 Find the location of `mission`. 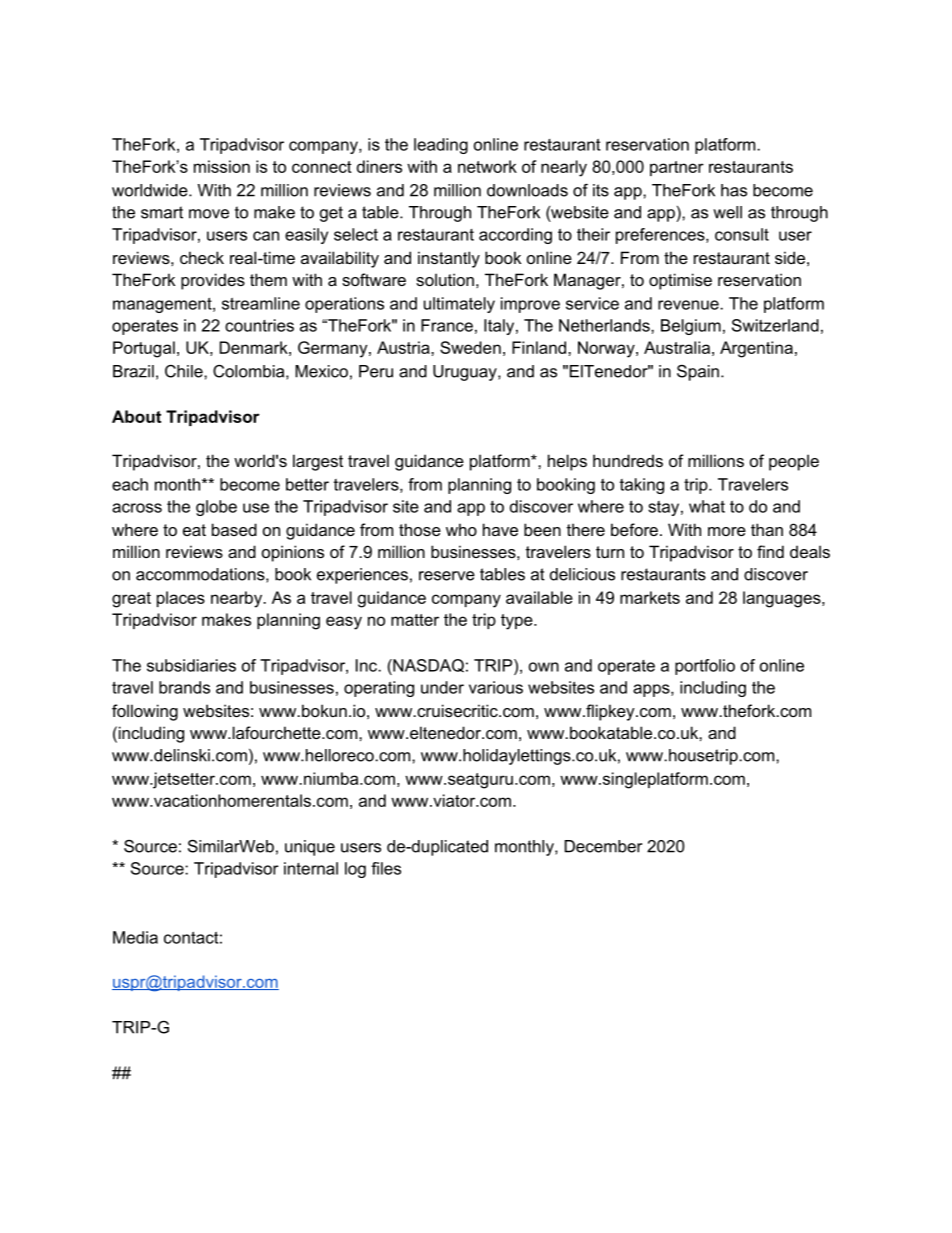

mission is located at coordinates (222, 166).
